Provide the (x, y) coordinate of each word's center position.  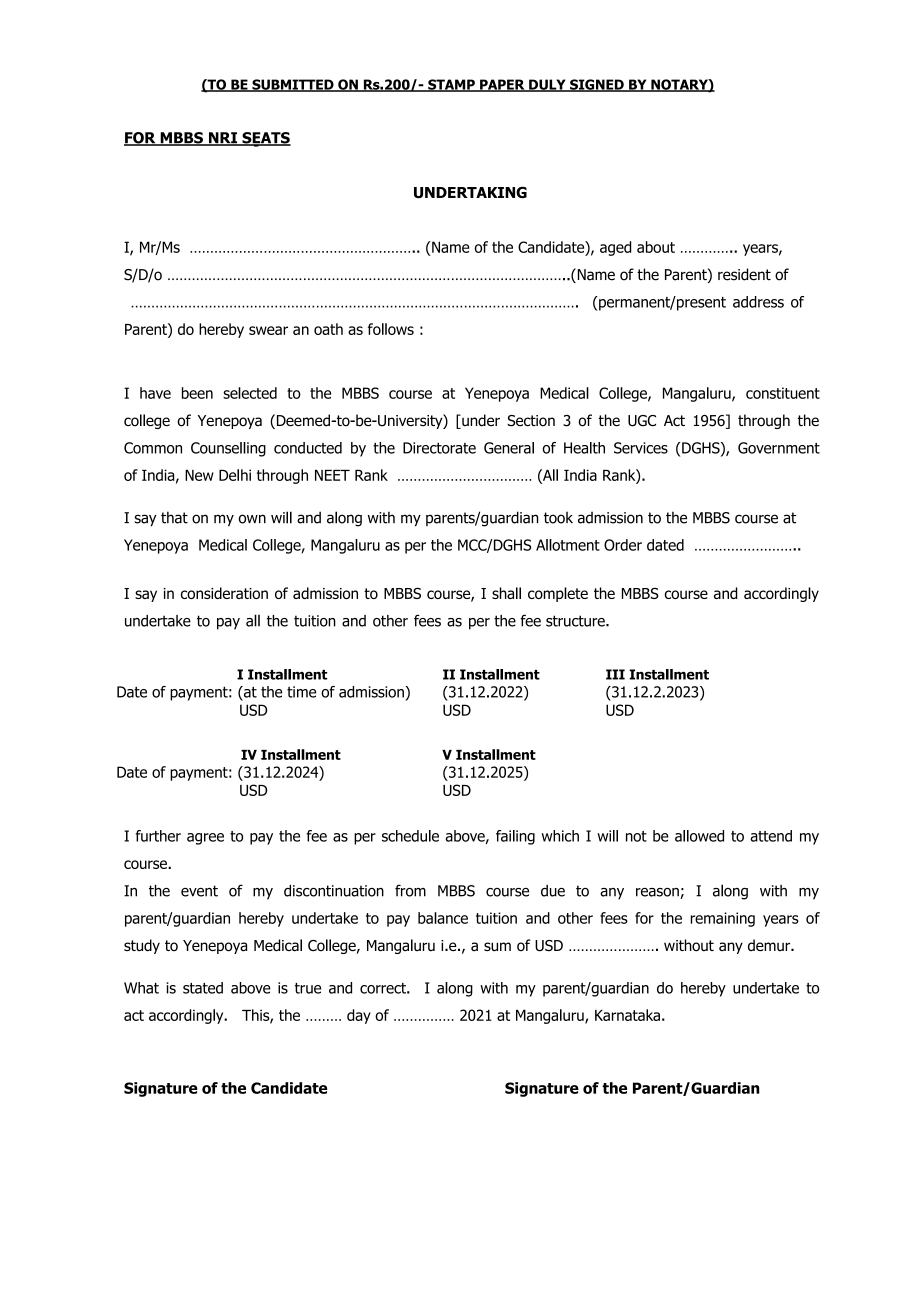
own (252, 519)
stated (203, 988)
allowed (699, 836)
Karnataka (627, 1015)
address (758, 302)
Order (623, 545)
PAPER (502, 85)
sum (497, 946)
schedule (410, 836)
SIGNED (597, 85)
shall (506, 593)
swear (268, 330)
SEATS (265, 139)
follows (391, 329)
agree (205, 839)
